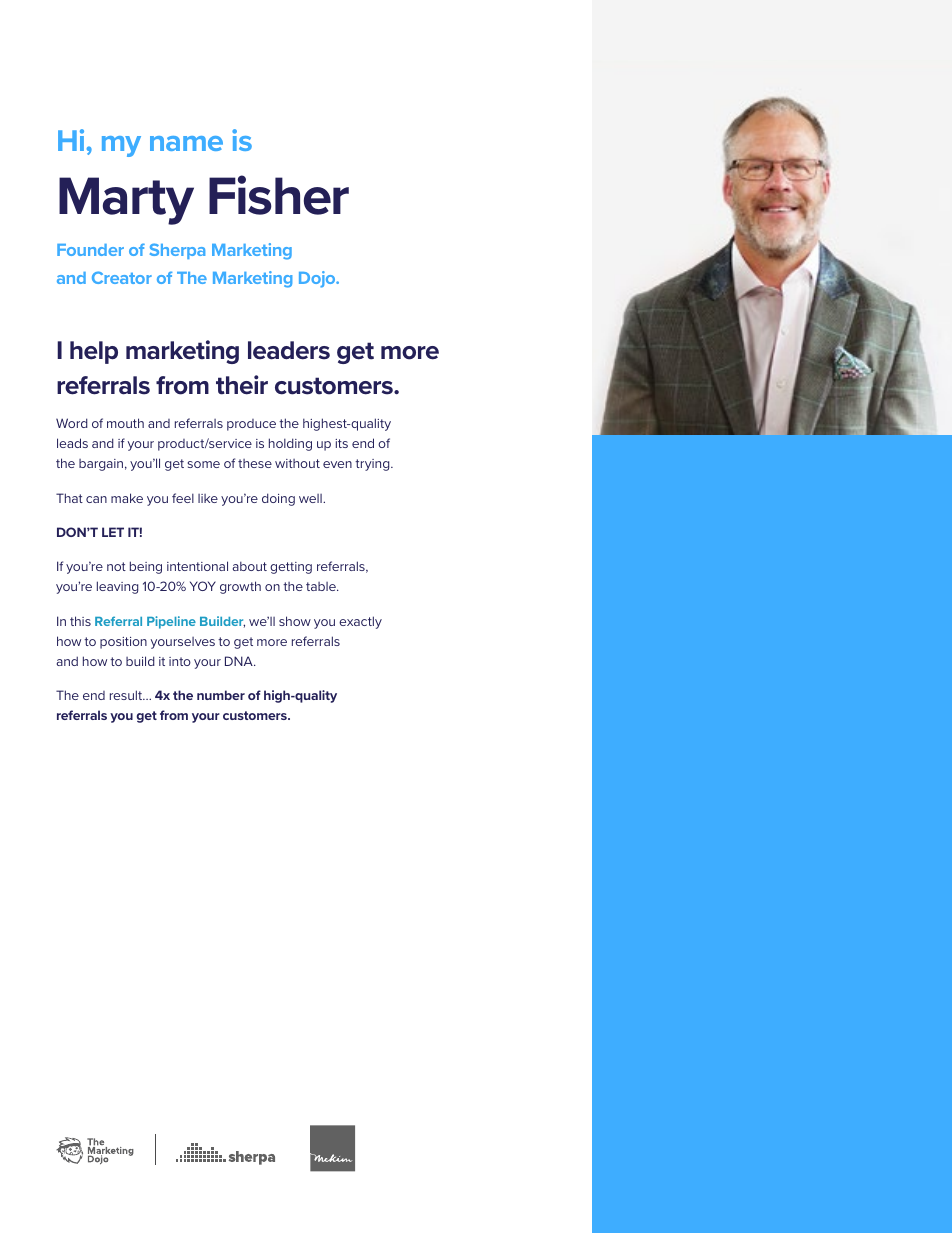 This document has width=952, height=1233. Describe the element at coordinates (279, 195) in the document. I see `Fisher` at that location.
